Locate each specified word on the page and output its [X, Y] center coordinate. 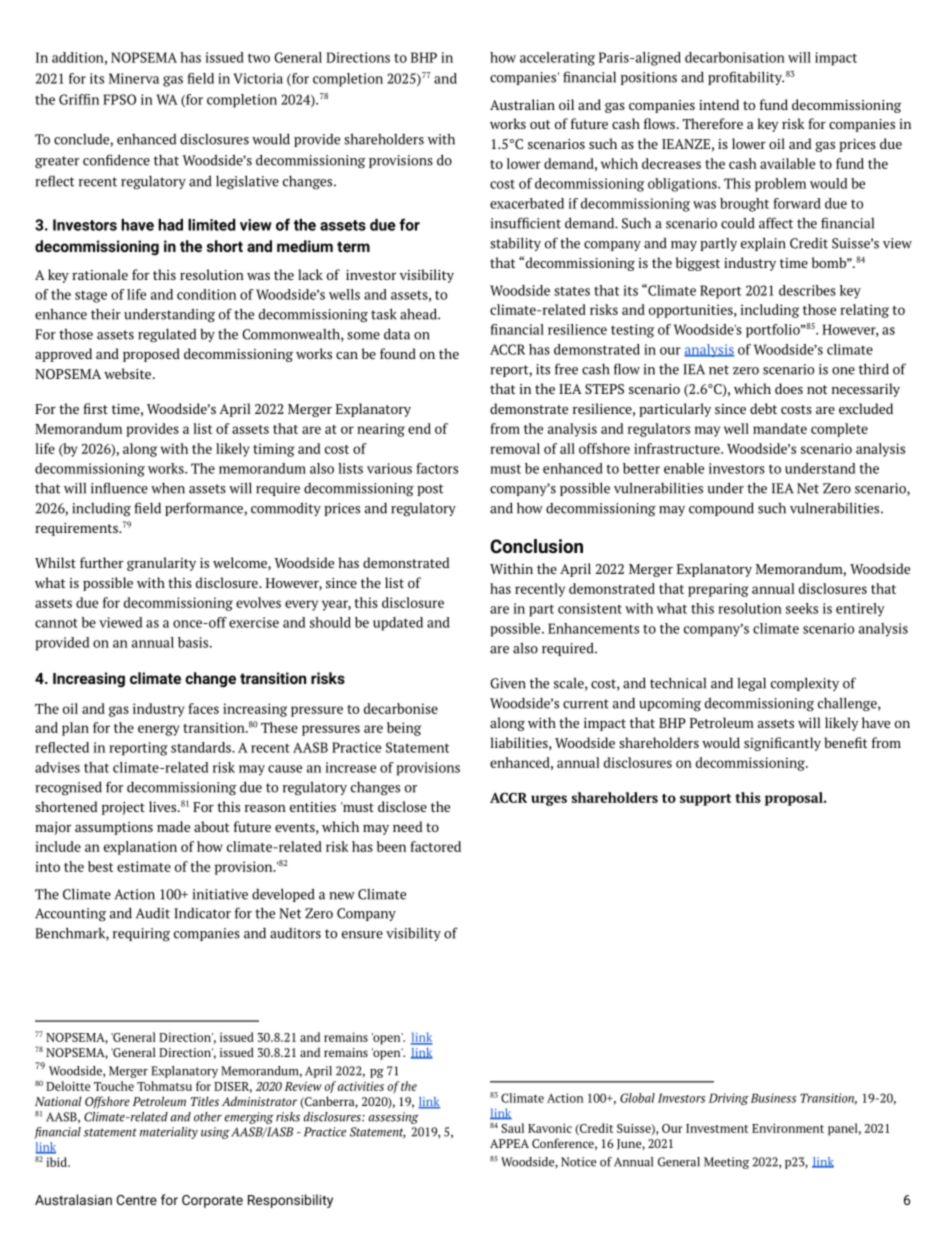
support [705, 800]
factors [437, 468]
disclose [402, 806]
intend [719, 104]
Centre [137, 1200]
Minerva [134, 78]
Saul [512, 1128]
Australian [522, 104]
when [168, 488]
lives [164, 806]
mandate [780, 428]
